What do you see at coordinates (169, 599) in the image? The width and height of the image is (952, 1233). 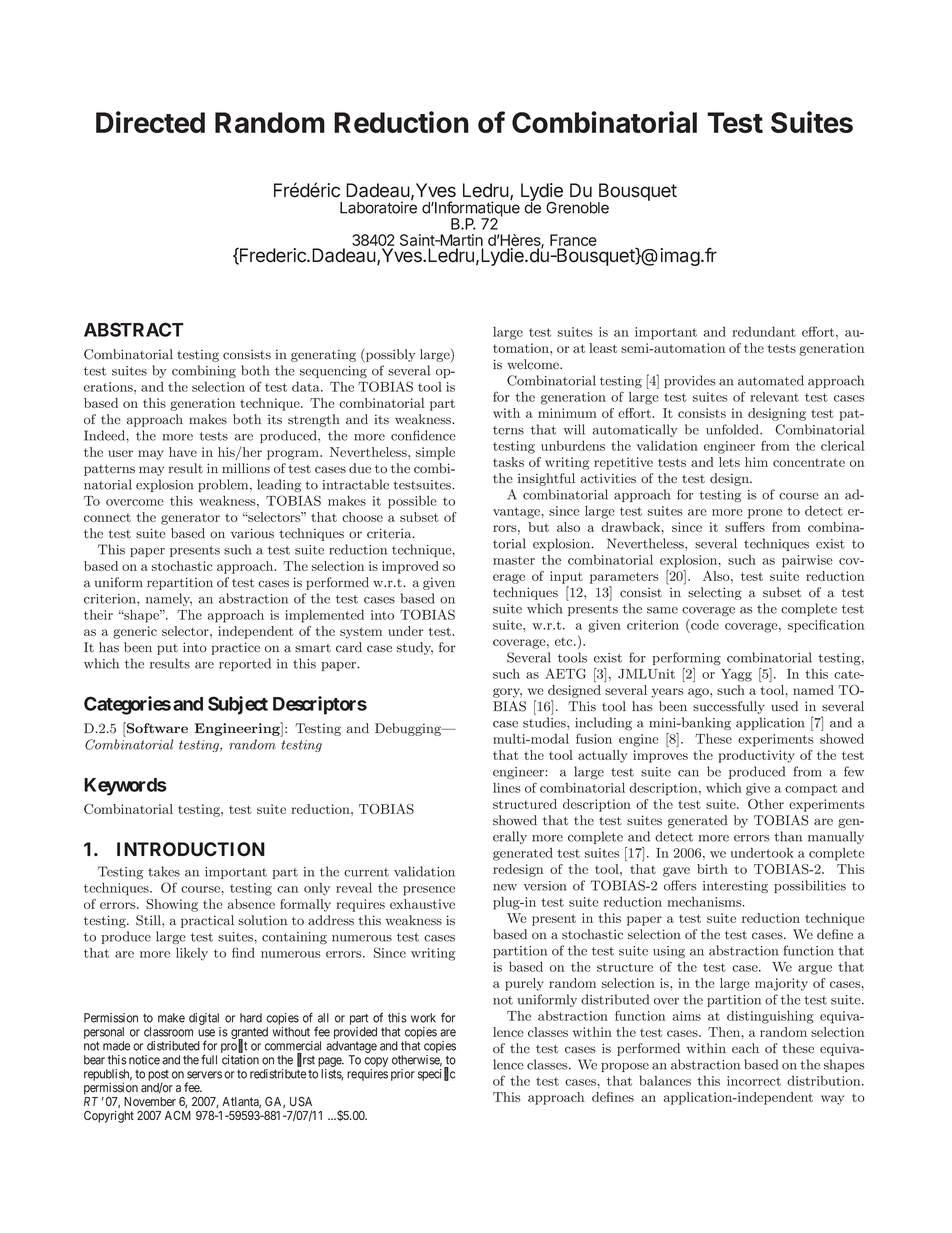 I see `namely` at bounding box center [169, 599].
